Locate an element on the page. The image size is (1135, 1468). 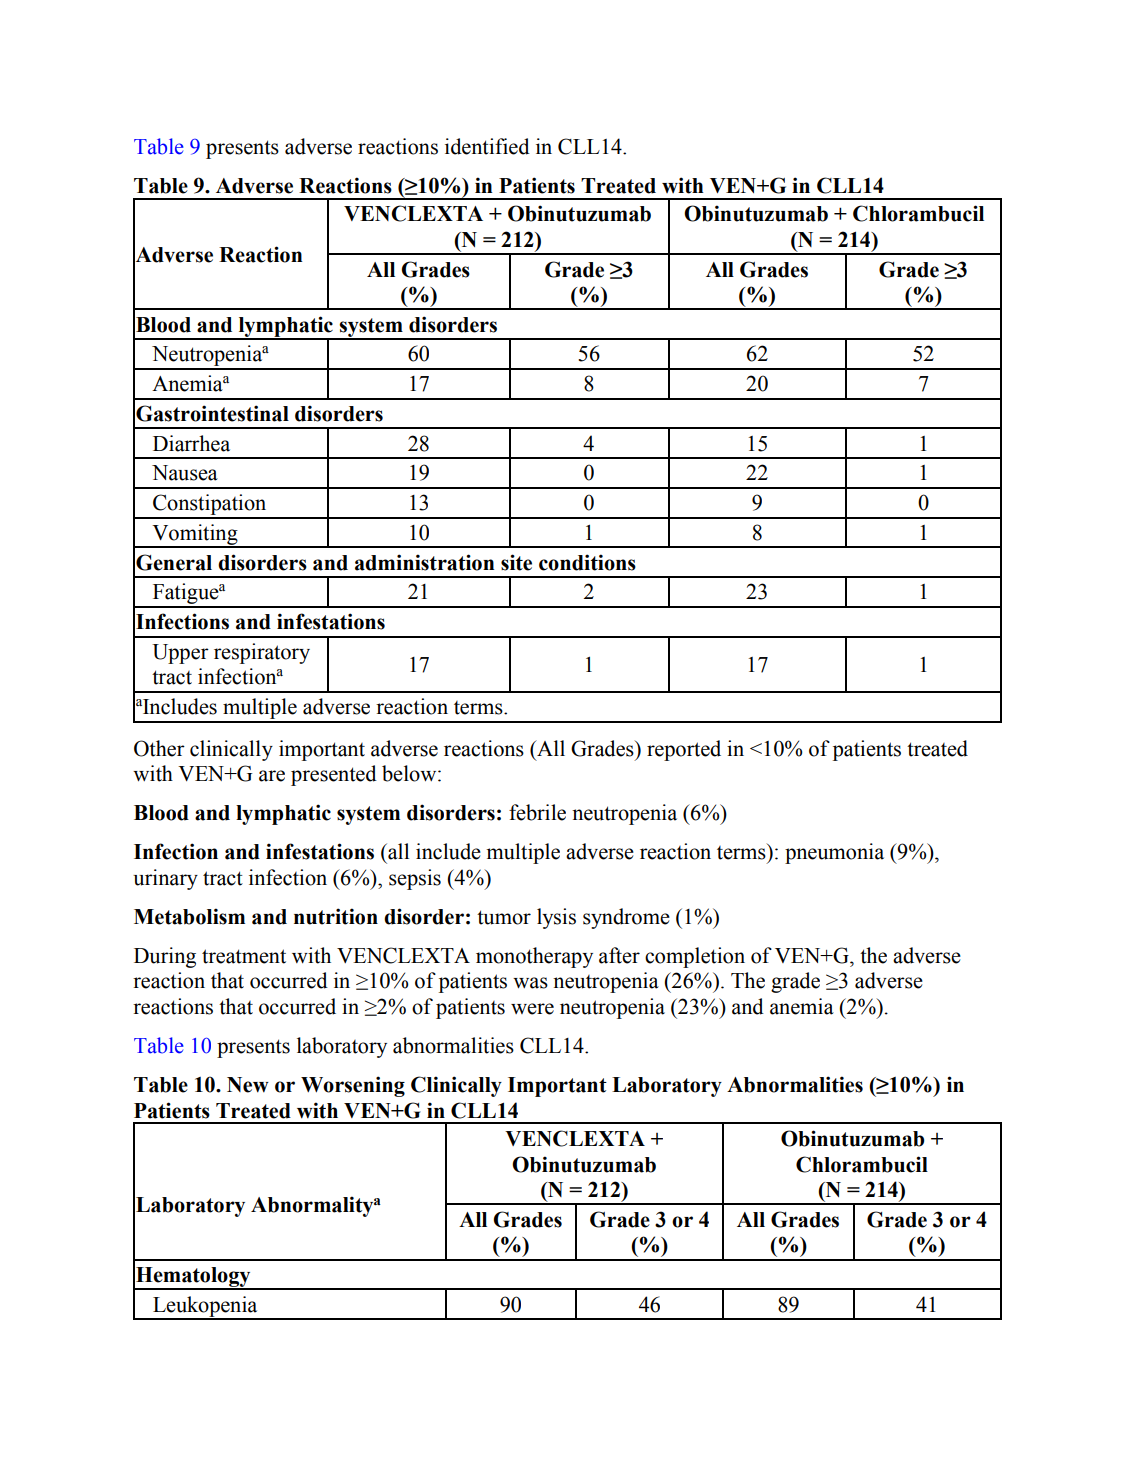
Worsening is located at coordinates (353, 1086).
